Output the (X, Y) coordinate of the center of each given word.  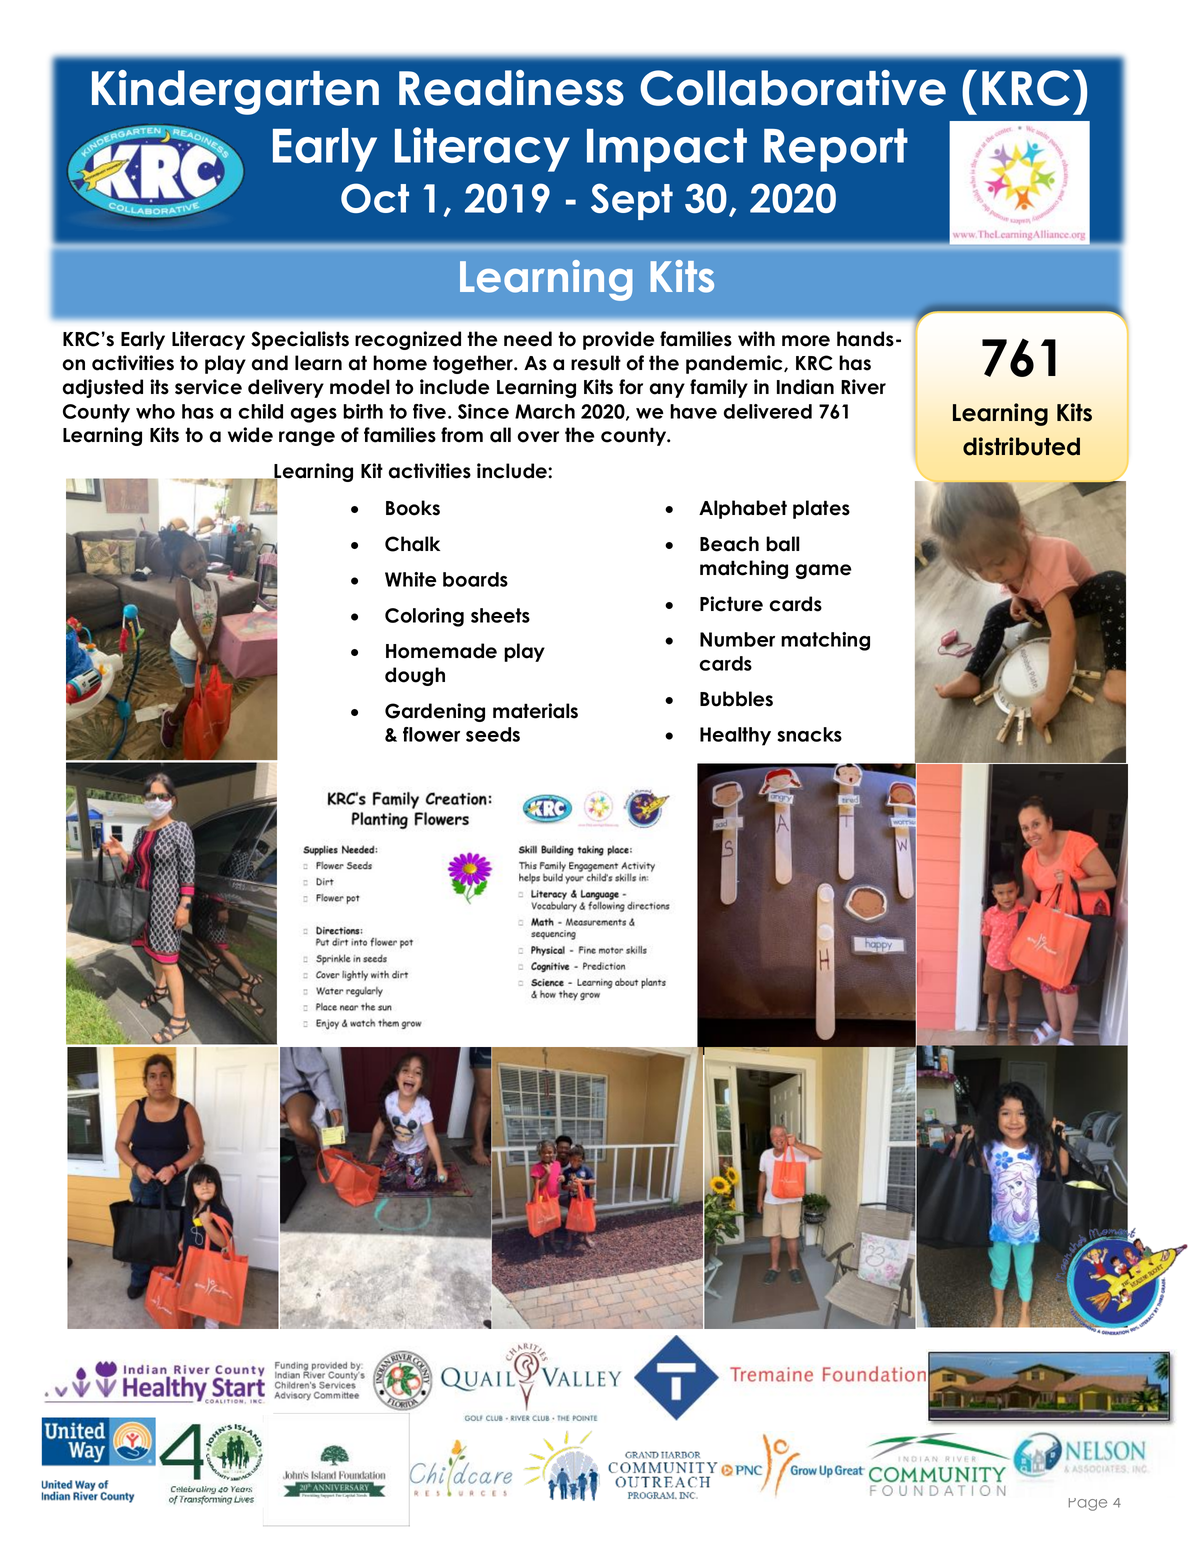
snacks (810, 734)
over (538, 437)
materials (535, 711)
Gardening (435, 712)
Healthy (735, 736)
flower (431, 734)
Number (737, 639)
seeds (493, 734)
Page (1088, 1504)
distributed (1021, 446)
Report (836, 150)
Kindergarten (235, 92)
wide (250, 435)
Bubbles (736, 699)
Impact (667, 150)
